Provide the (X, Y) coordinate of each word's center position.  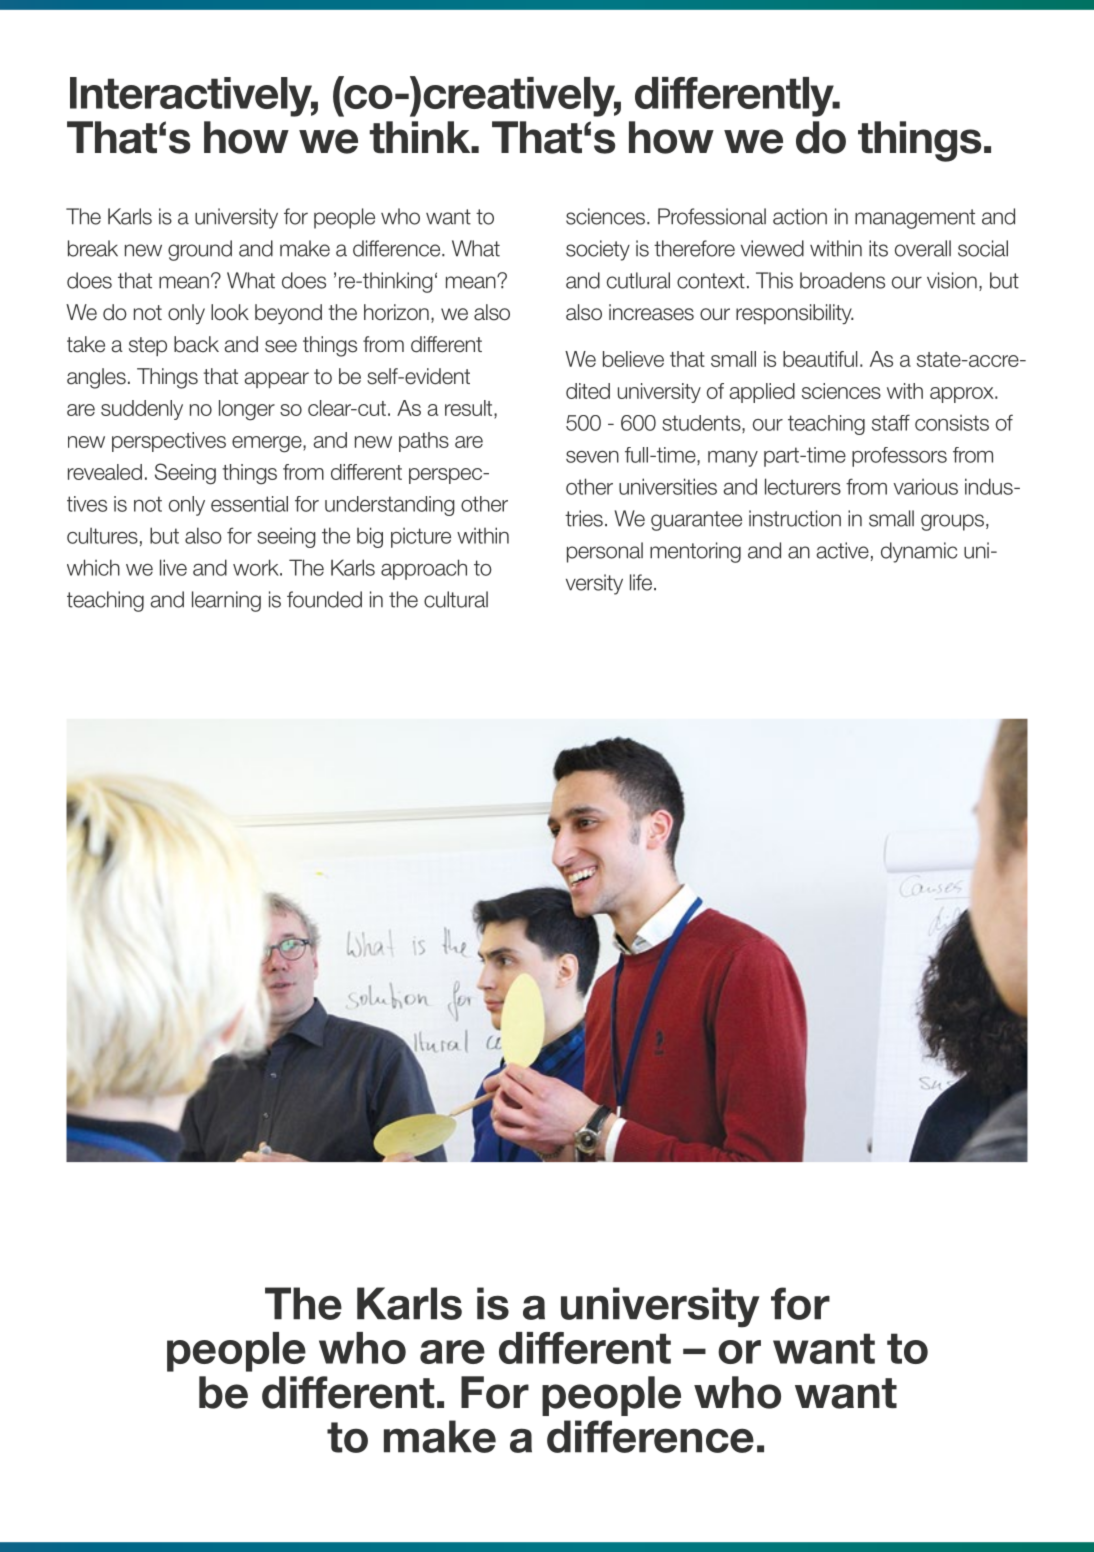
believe (633, 359)
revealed (105, 472)
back (196, 344)
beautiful (820, 359)
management (915, 219)
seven (592, 457)
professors (899, 457)
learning (226, 601)
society (598, 250)
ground (200, 250)
